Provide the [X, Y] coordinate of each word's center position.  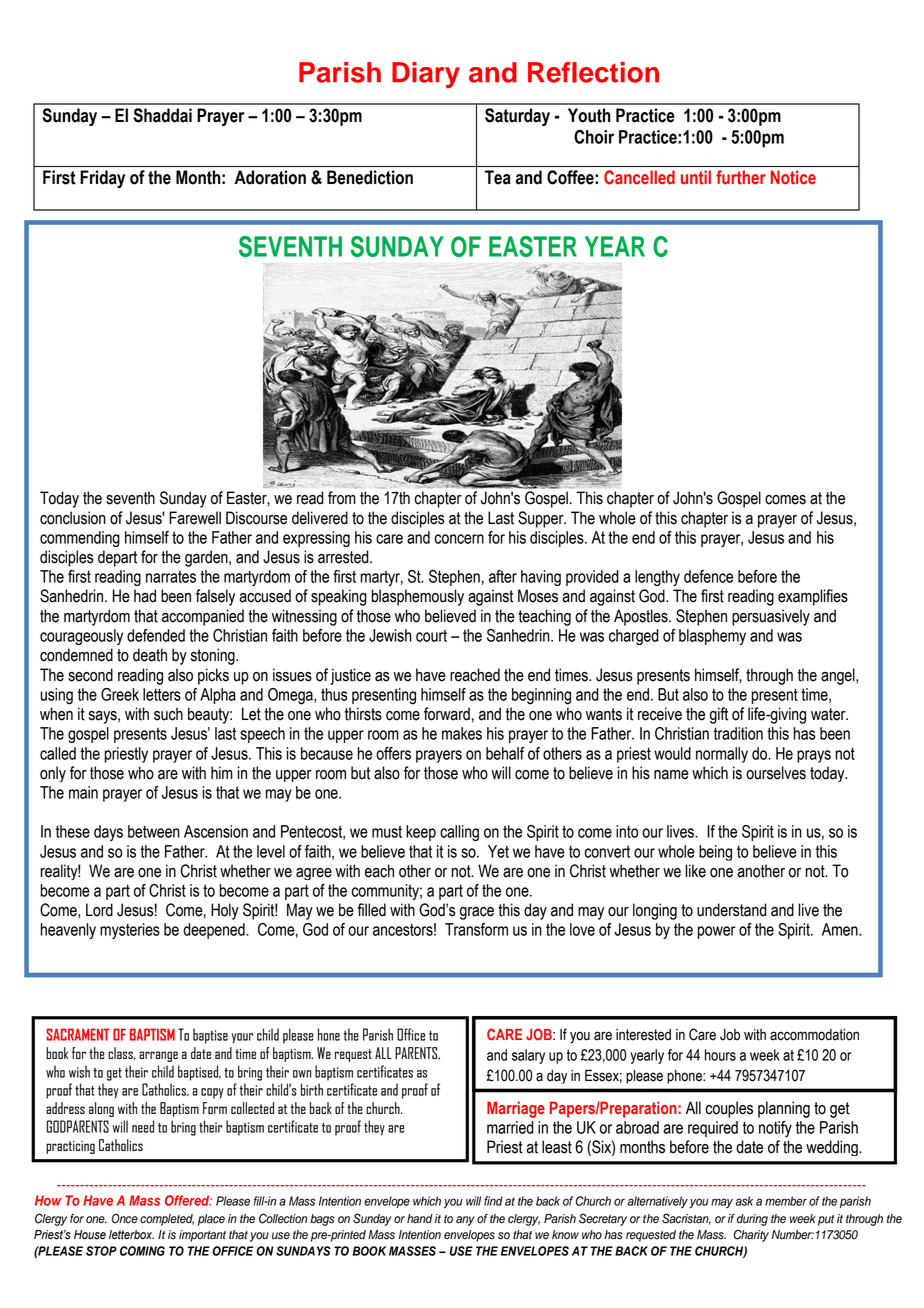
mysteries [130, 931]
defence [708, 576]
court [431, 635]
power [716, 932]
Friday [102, 179]
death [150, 655]
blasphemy [712, 637]
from [342, 498]
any [465, 1221]
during [752, 1220]
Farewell [195, 518]
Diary [426, 75]
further [741, 177]
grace [477, 913]
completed [167, 1220]
